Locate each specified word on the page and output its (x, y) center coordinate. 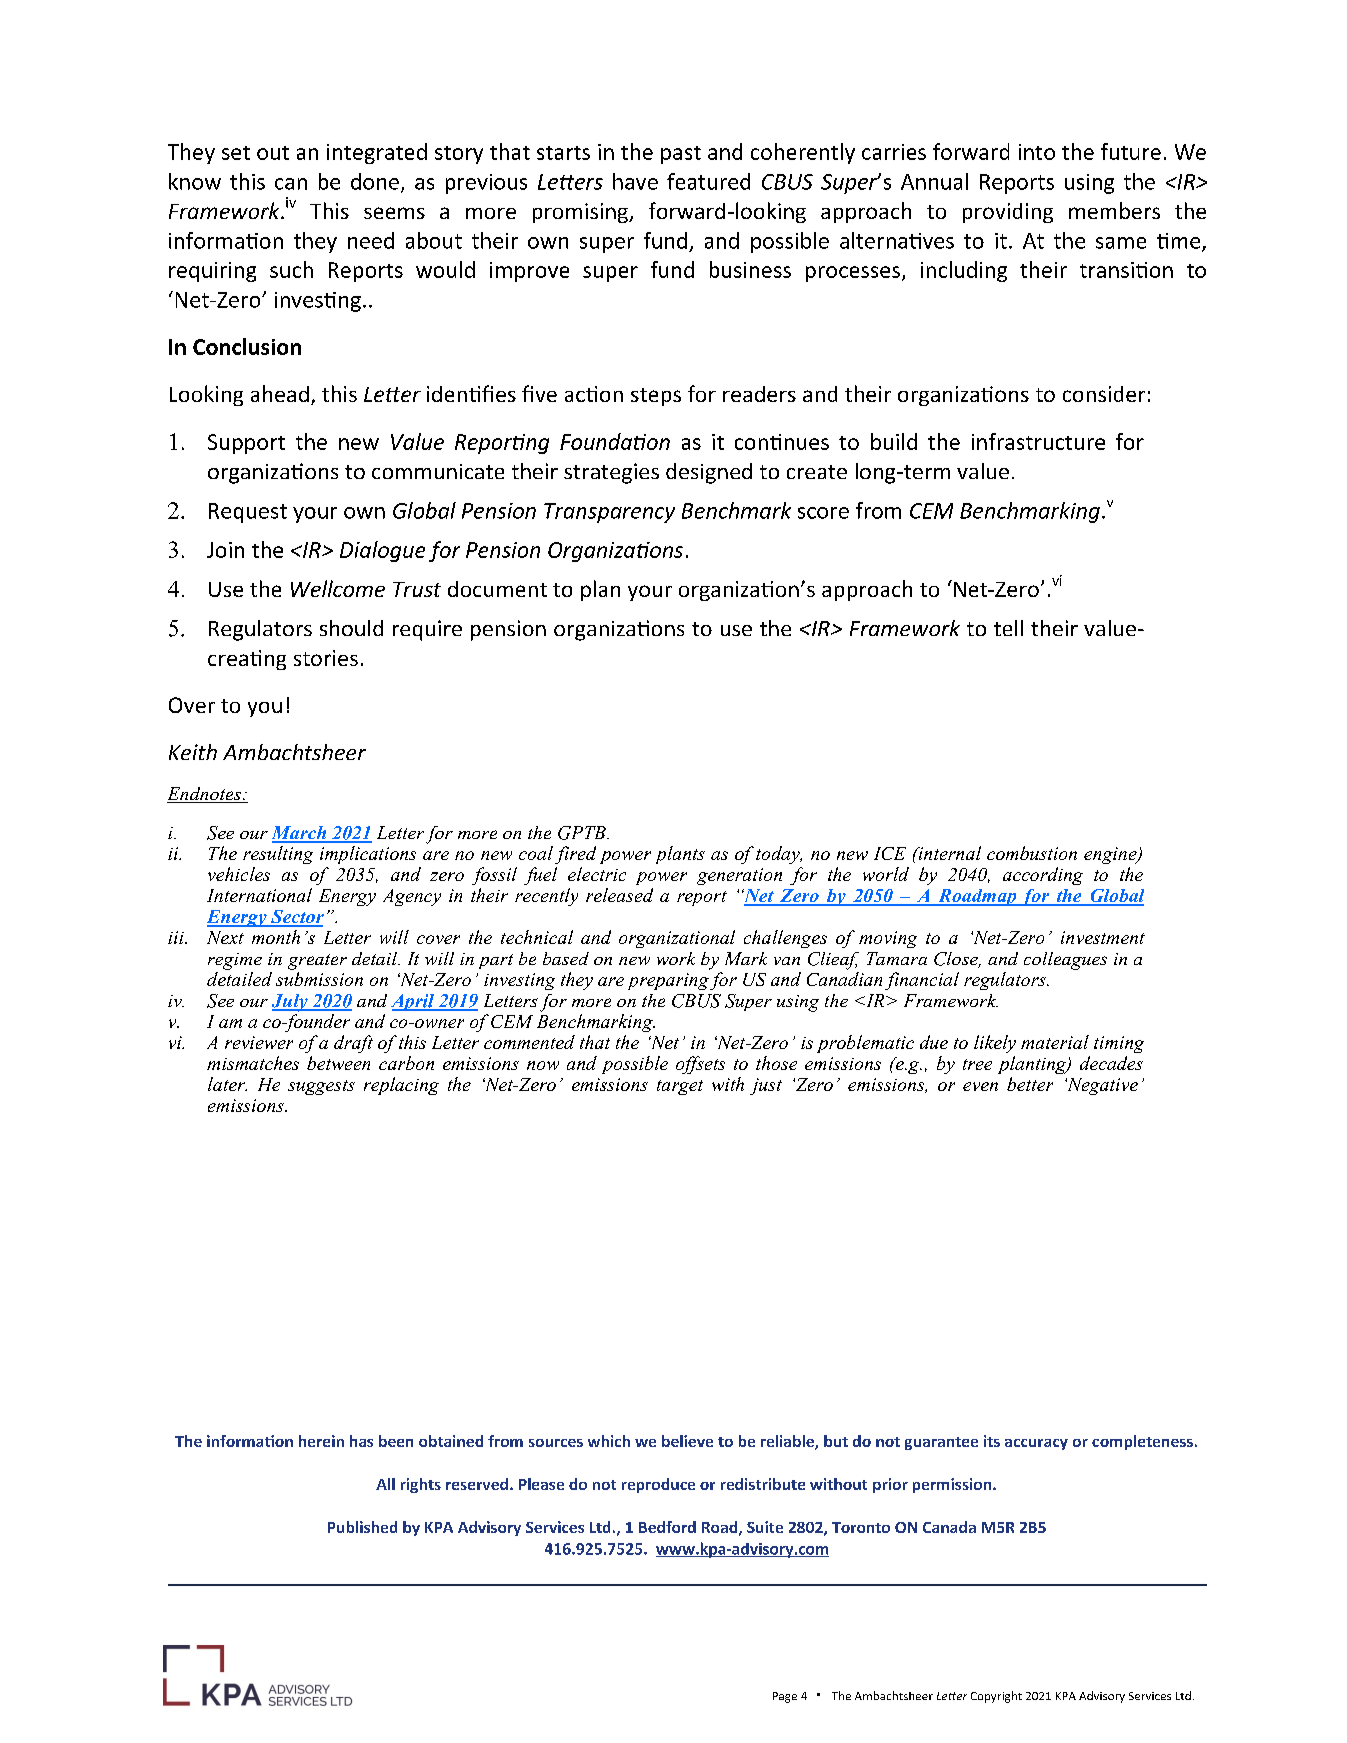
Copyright (996, 1697)
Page (785, 1697)
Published (362, 1527)
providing (1008, 213)
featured (708, 181)
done (375, 181)
